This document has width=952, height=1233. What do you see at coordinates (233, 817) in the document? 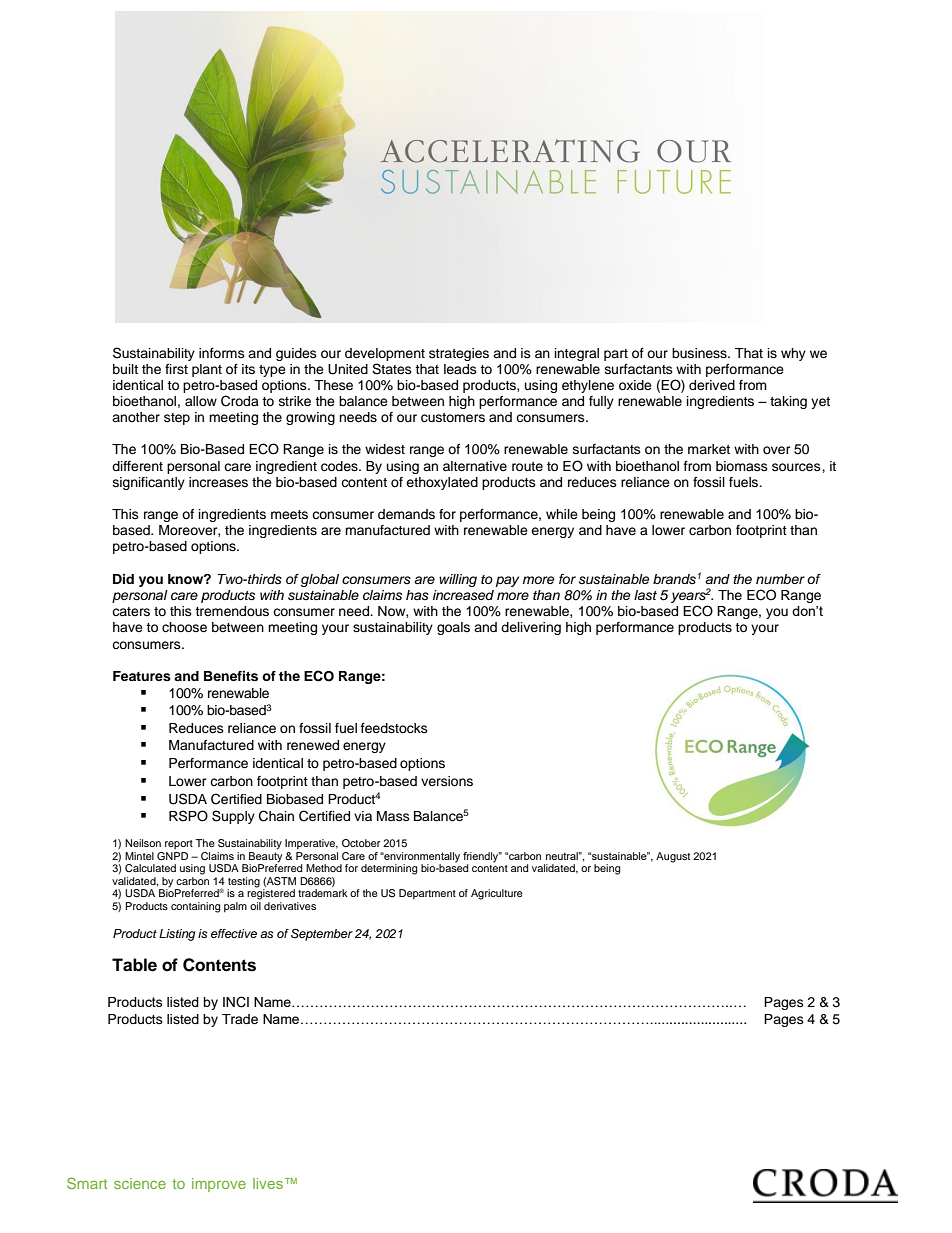
I see `Supply` at bounding box center [233, 817].
